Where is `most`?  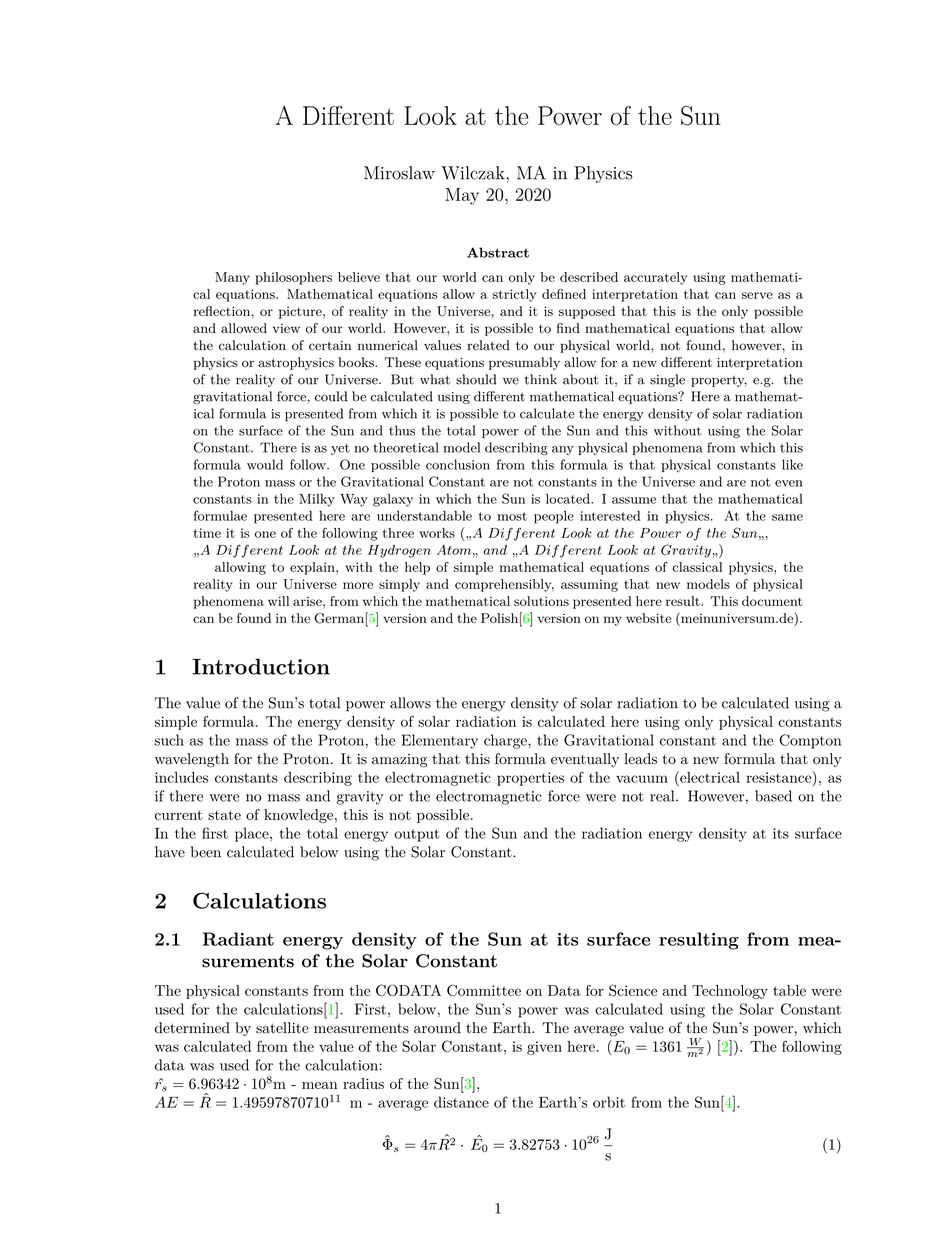 most is located at coordinates (512, 516).
